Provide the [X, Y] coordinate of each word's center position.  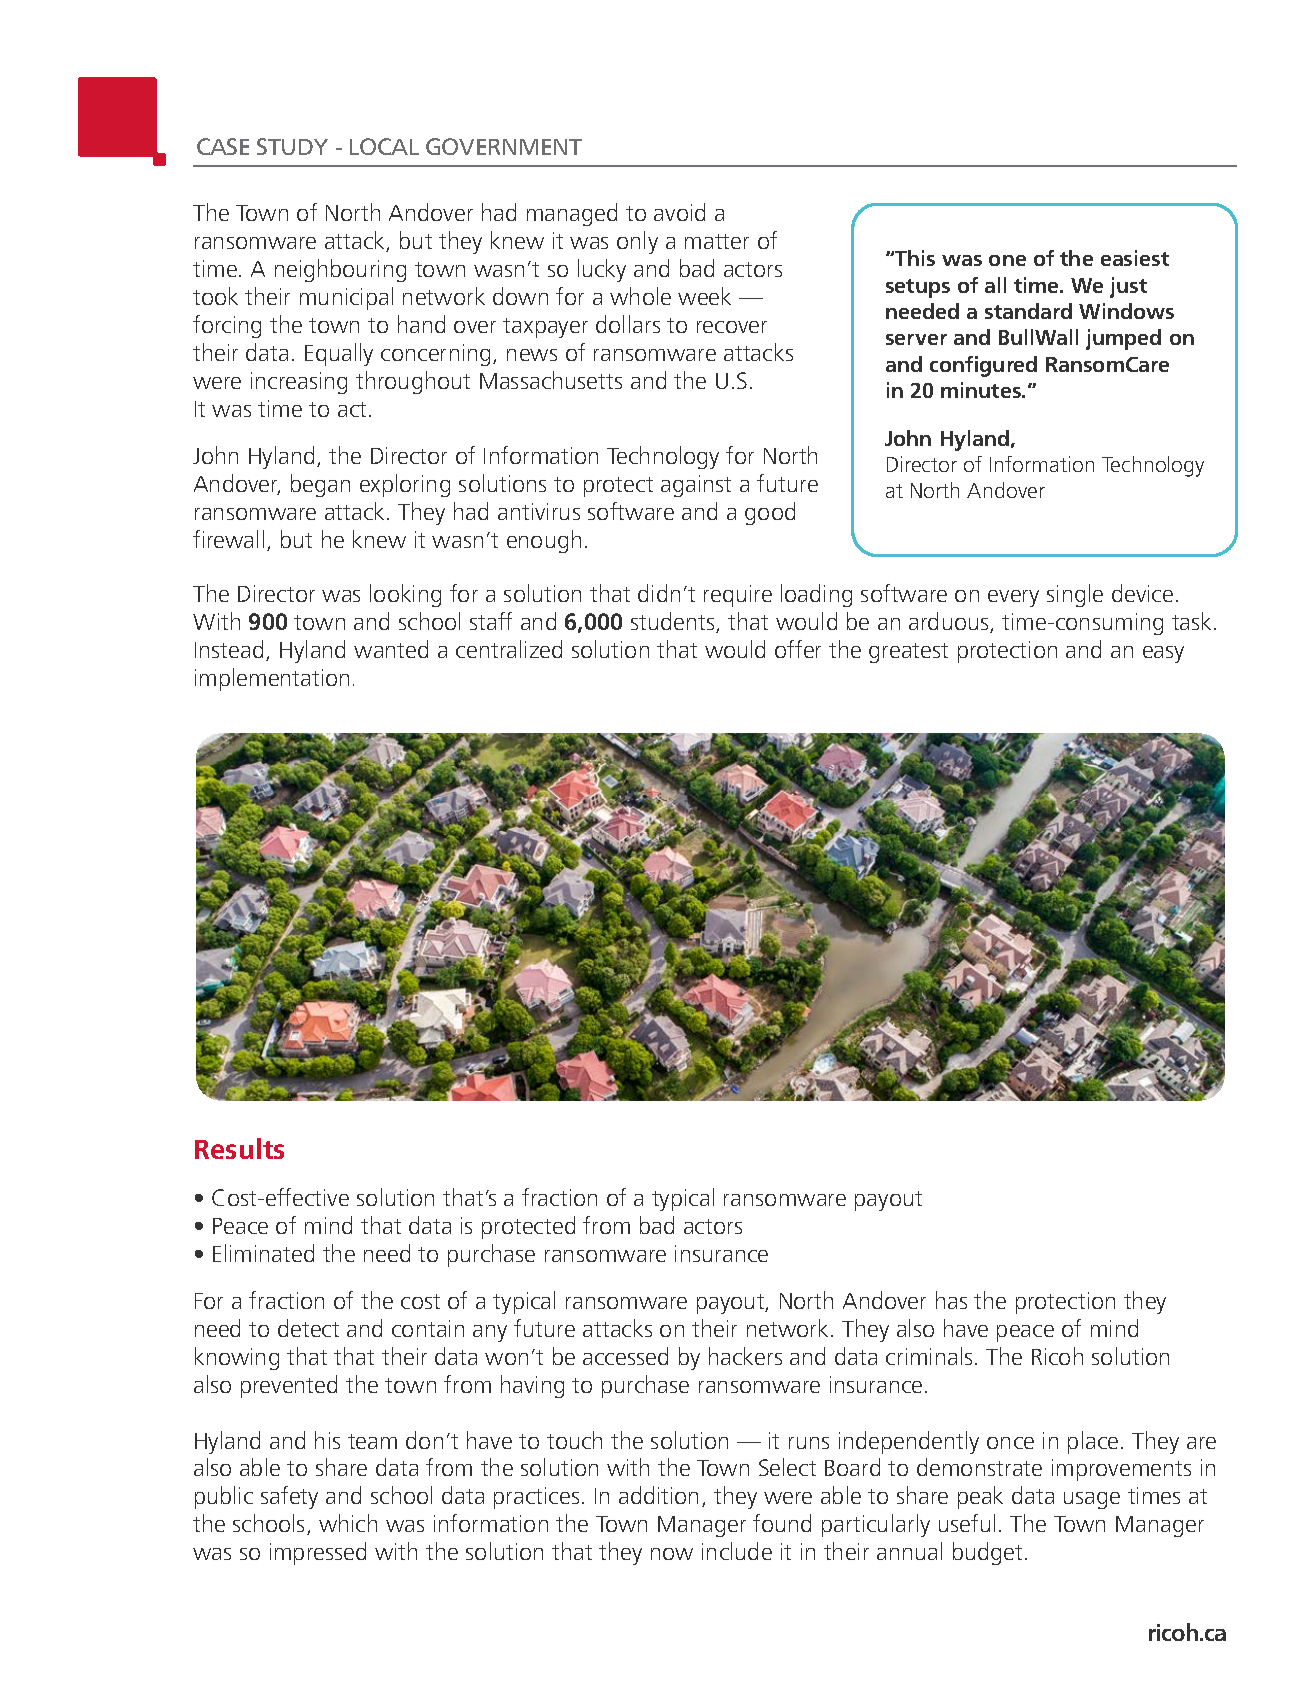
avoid [679, 212]
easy [1163, 654]
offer [798, 649]
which [348, 1523]
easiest [1135, 258]
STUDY [292, 146]
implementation [272, 679]
